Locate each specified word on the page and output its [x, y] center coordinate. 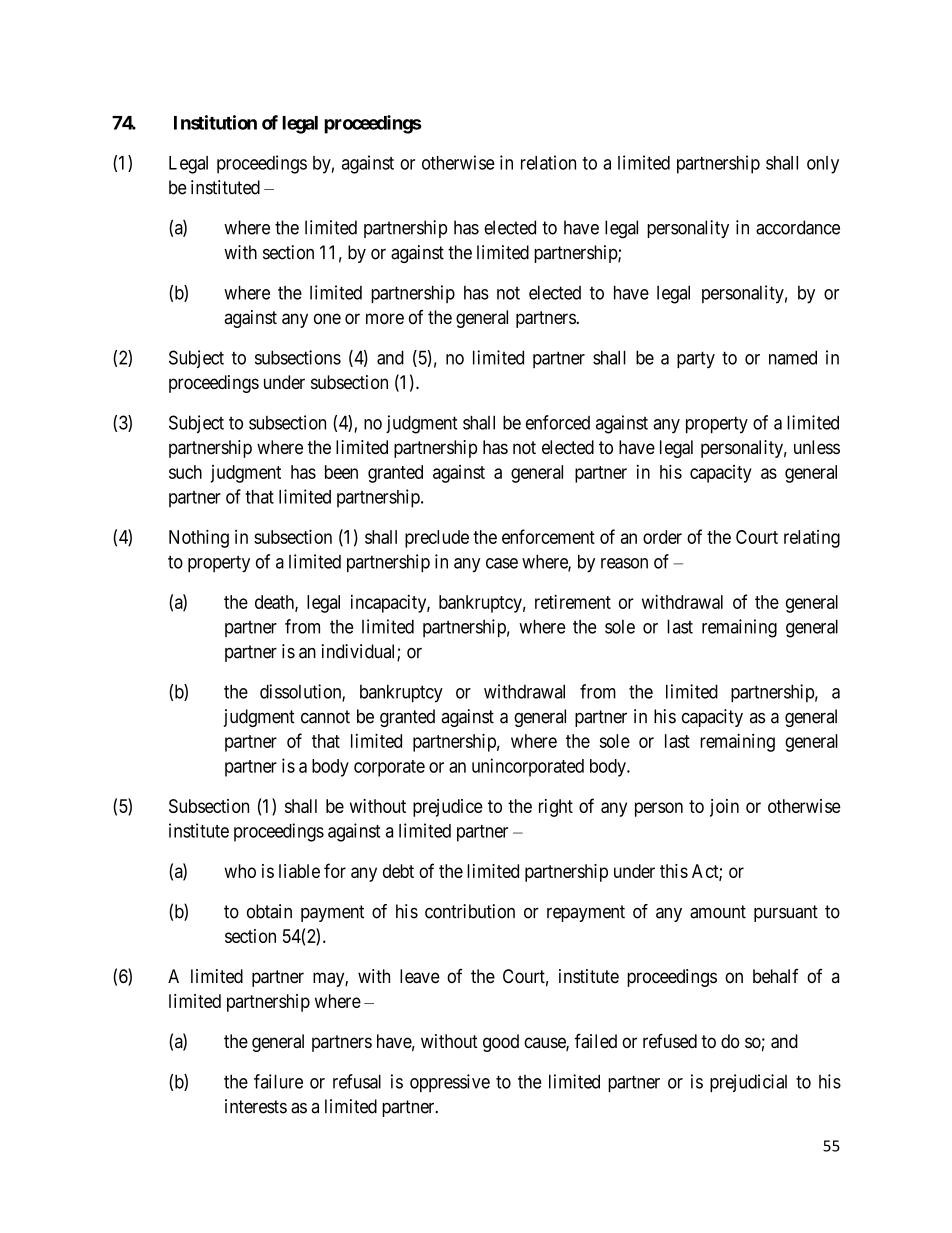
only [823, 165]
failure [278, 1081]
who [240, 871]
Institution [215, 122]
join [724, 808]
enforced [558, 422]
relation [548, 162]
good [501, 1043]
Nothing [199, 538]
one [327, 318]
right [556, 808]
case [502, 563]
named [793, 357]
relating [812, 539]
